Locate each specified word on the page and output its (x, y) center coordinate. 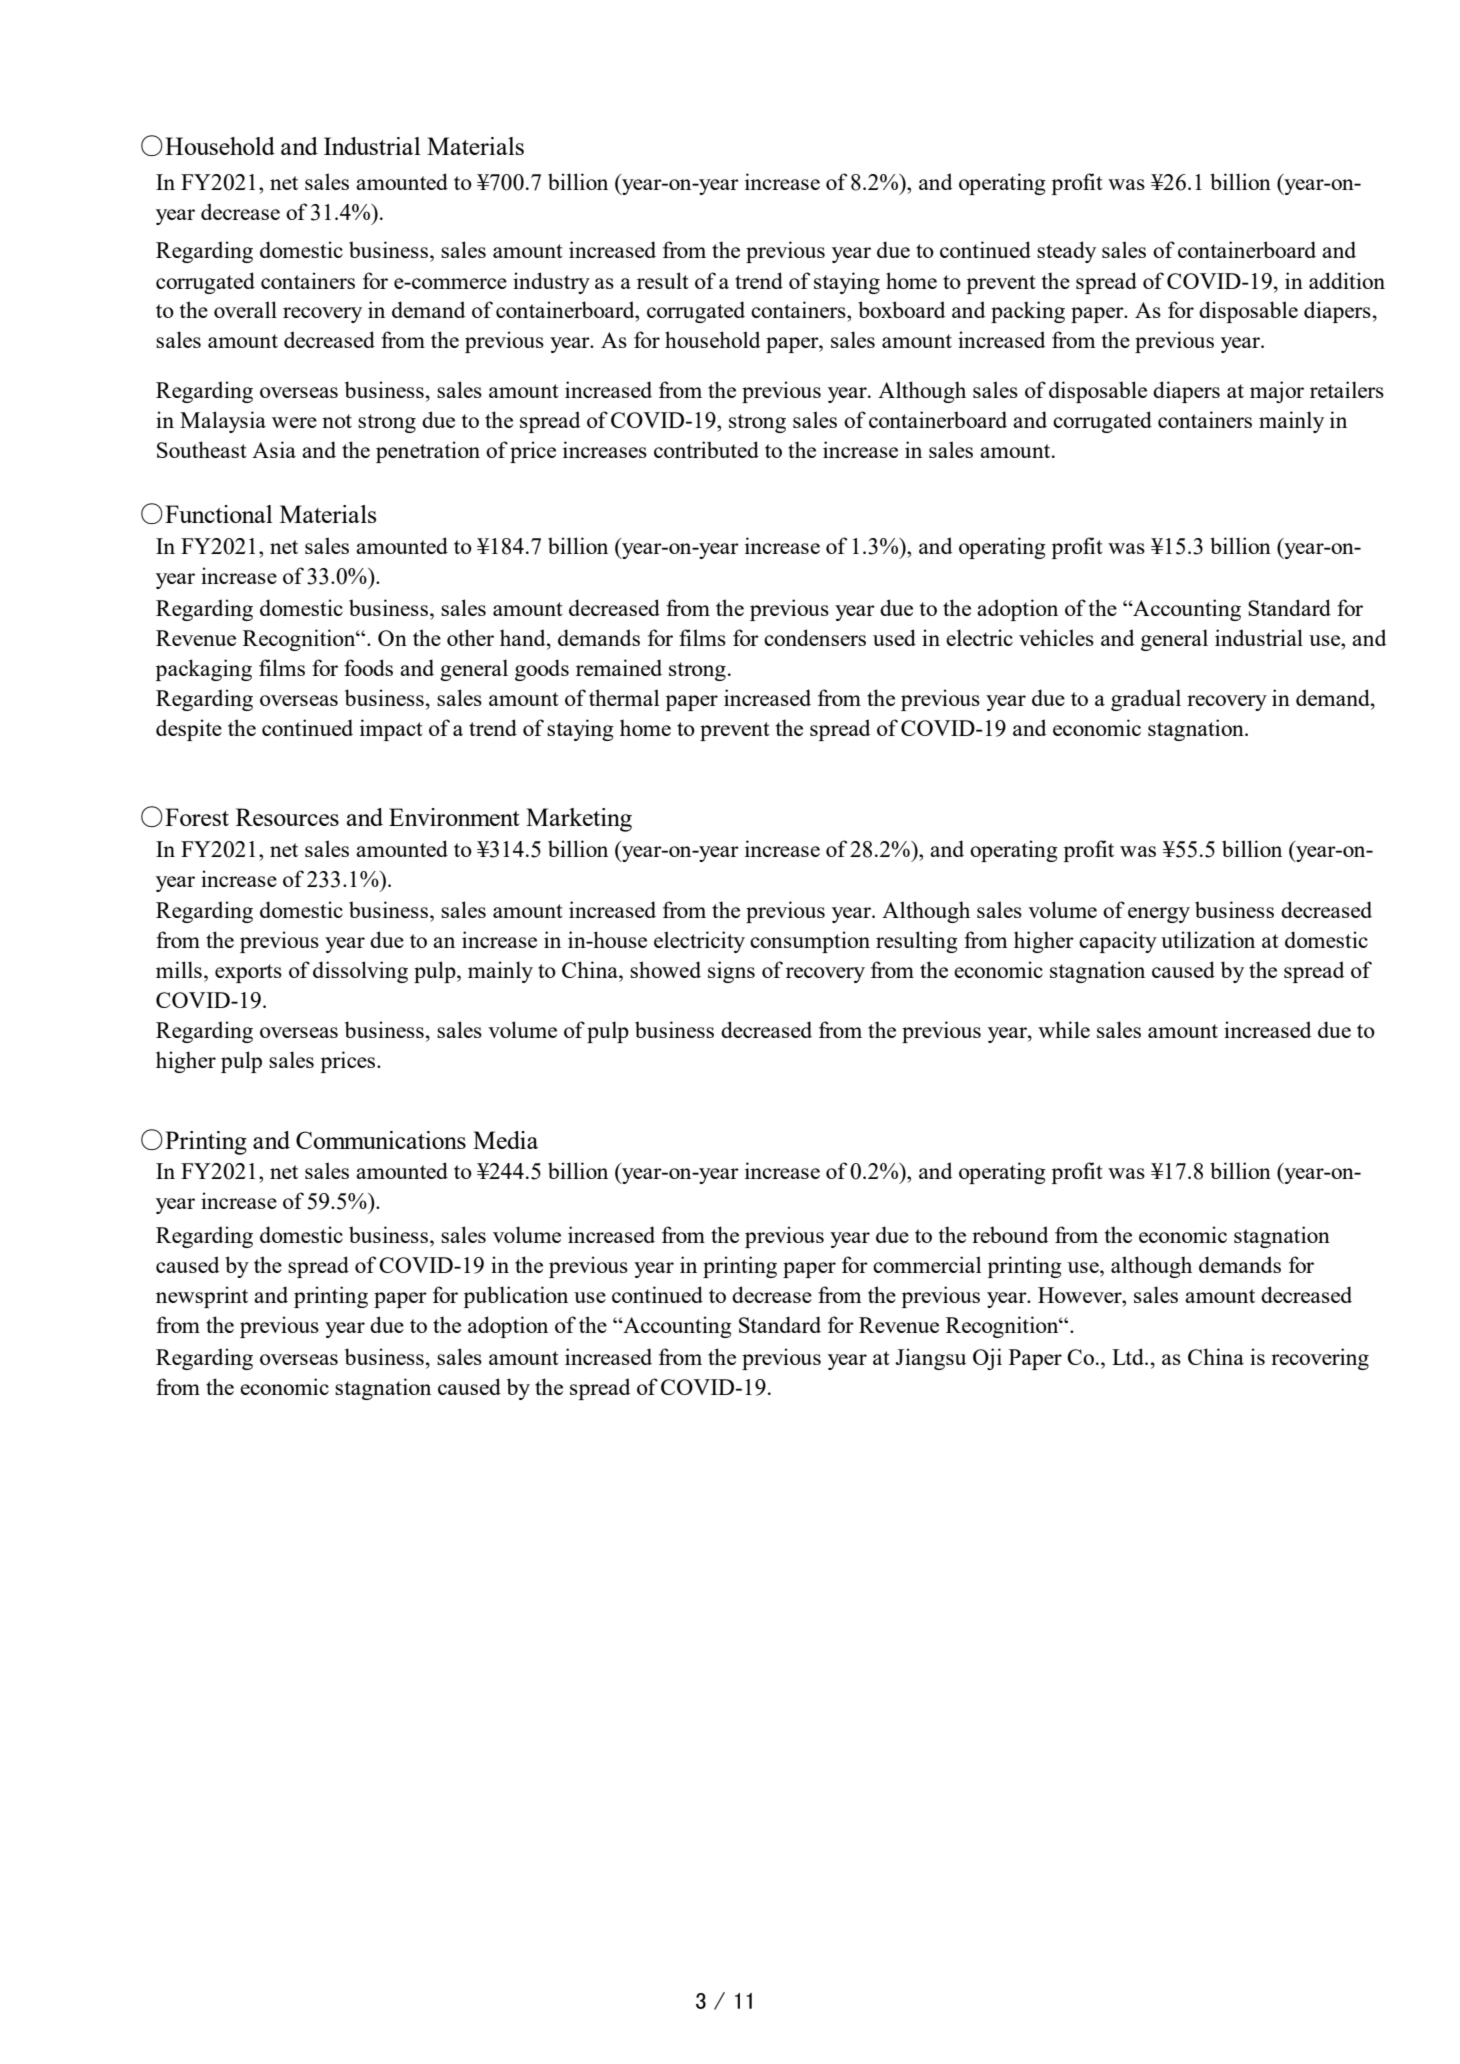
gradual (1146, 700)
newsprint (202, 1297)
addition (1347, 280)
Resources (287, 817)
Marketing (579, 820)
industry (551, 283)
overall (245, 309)
